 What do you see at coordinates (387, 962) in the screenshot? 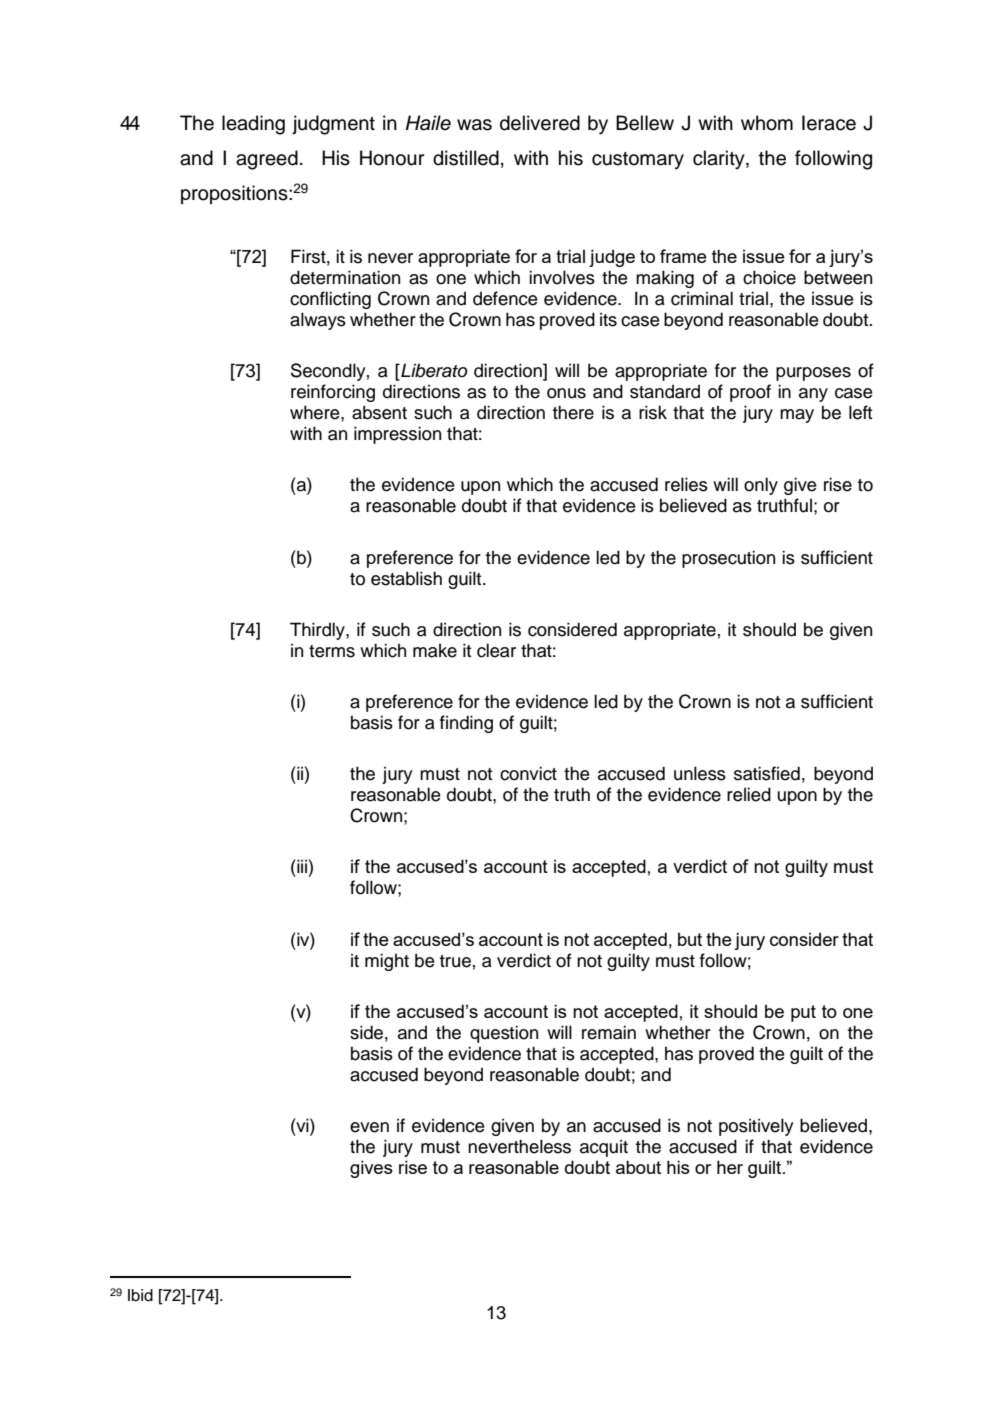
I see `might` at bounding box center [387, 962].
